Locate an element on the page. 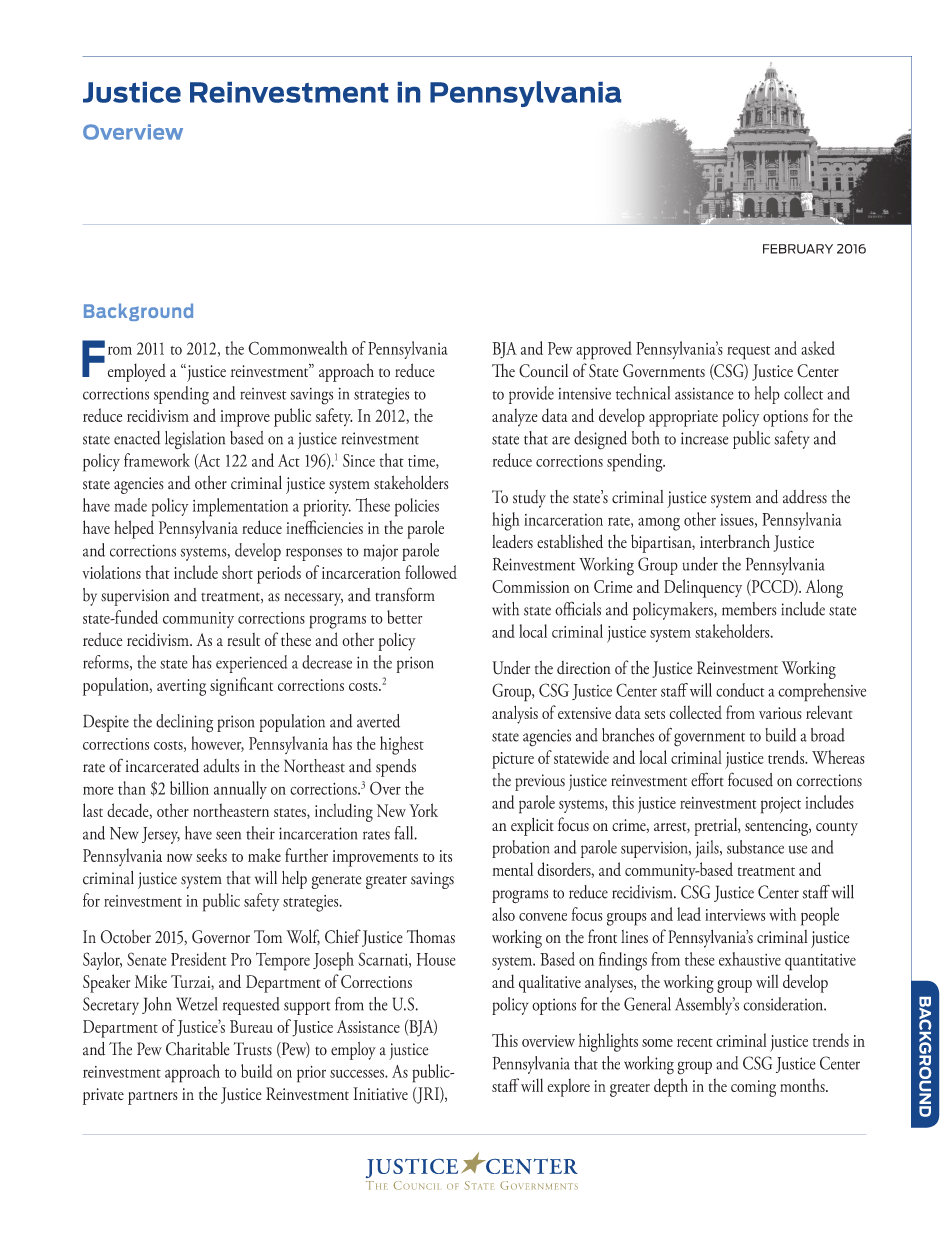  FEBRUARY is located at coordinates (798, 249).
